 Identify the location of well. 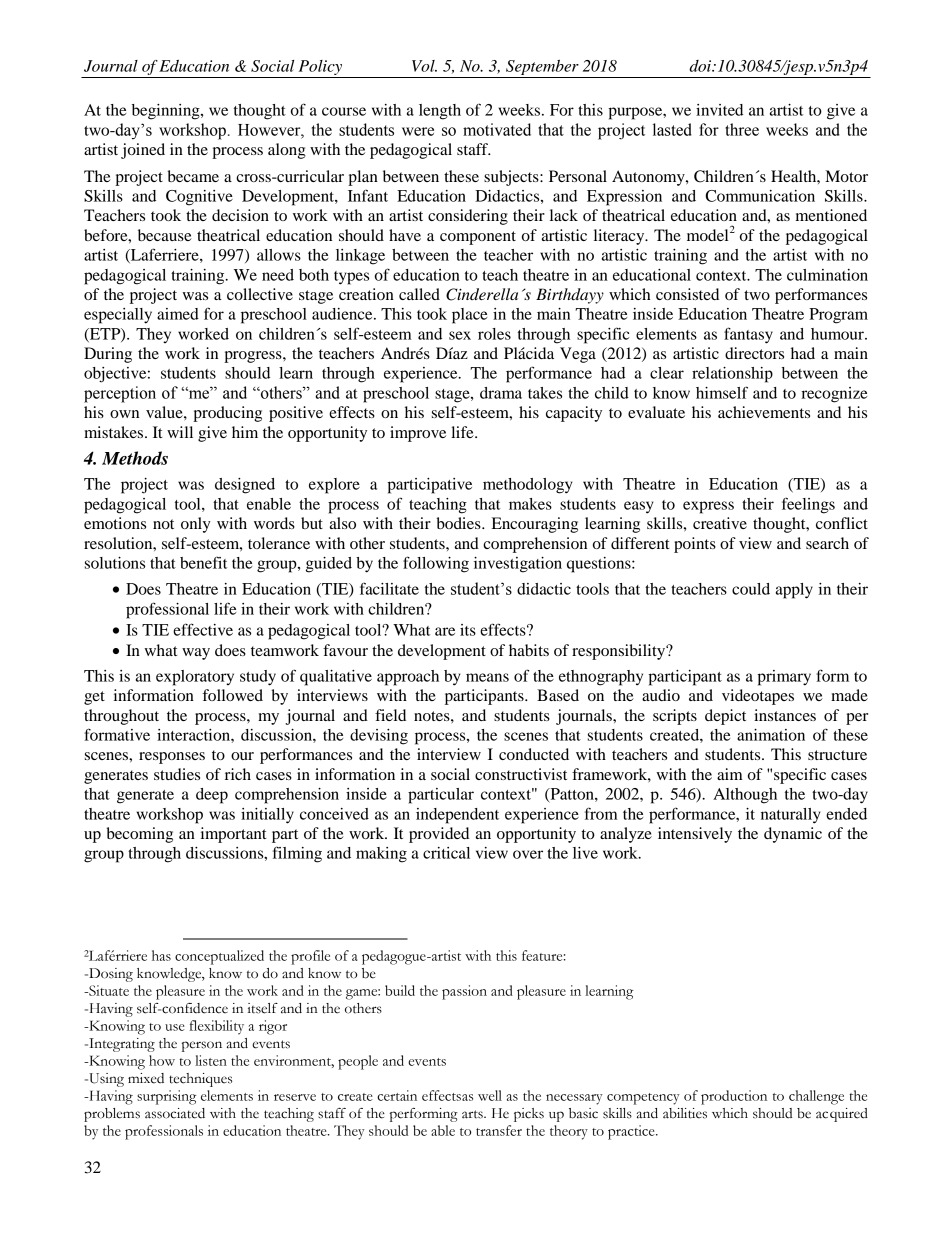
(490, 1095).
